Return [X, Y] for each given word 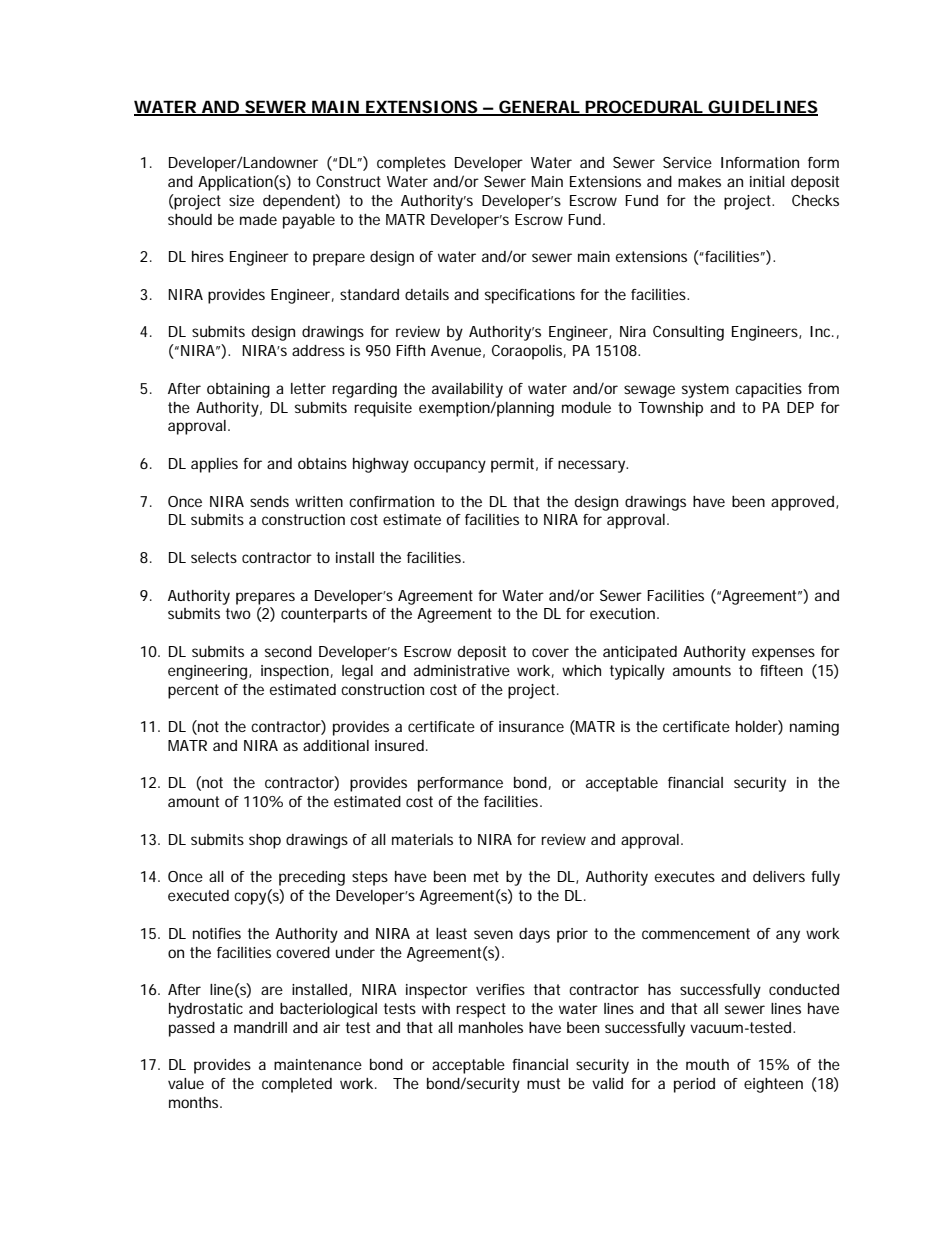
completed [297, 1085]
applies [214, 465]
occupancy [450, 466]
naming [814, 728]
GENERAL [539, 108]
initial [767, 181]
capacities [768, 390]
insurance [531, 726]
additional [336, 745]
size [241, 200]
